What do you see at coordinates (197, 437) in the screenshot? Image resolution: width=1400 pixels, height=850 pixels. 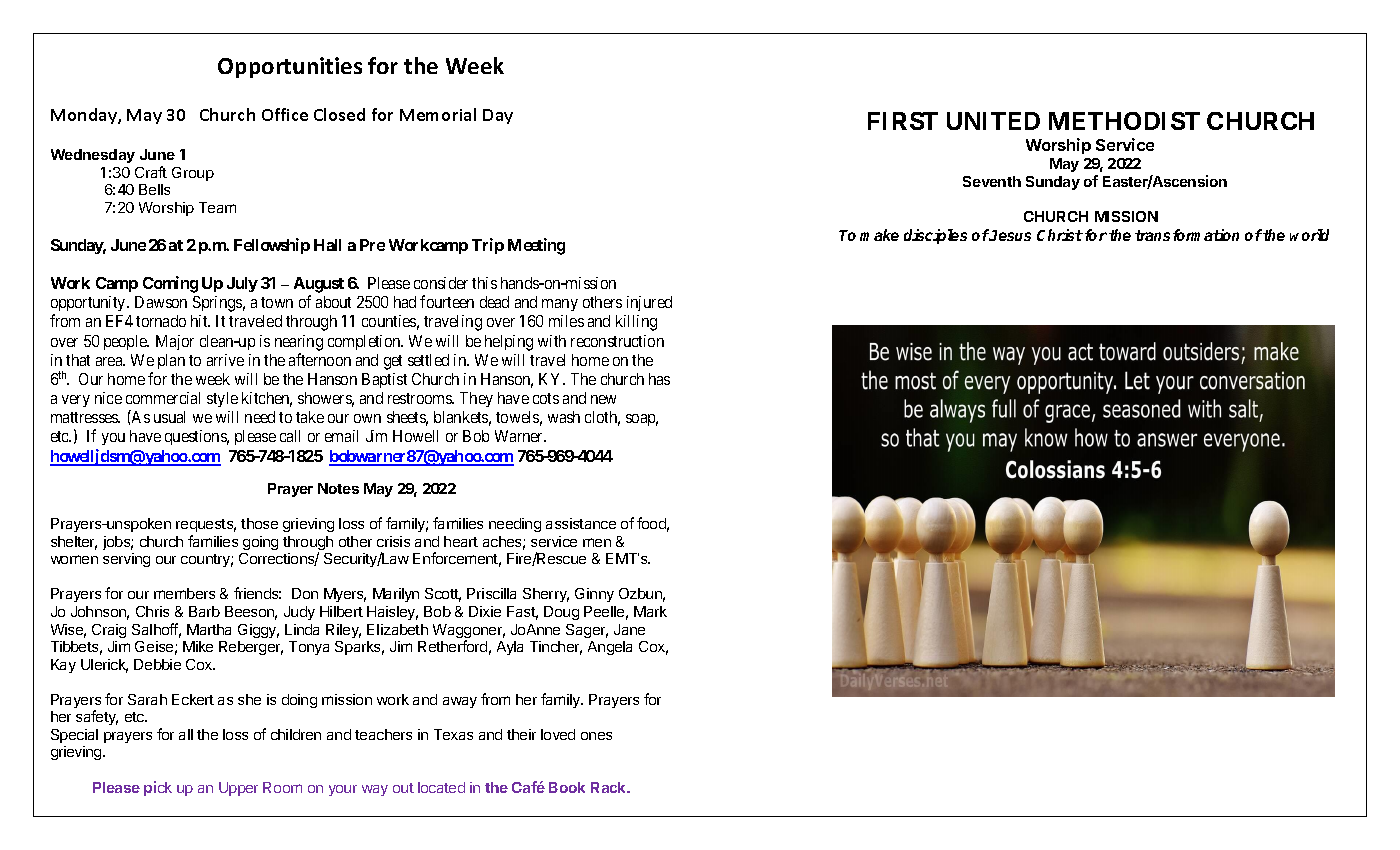 I see `questions` at bounding box center [197, 437].
